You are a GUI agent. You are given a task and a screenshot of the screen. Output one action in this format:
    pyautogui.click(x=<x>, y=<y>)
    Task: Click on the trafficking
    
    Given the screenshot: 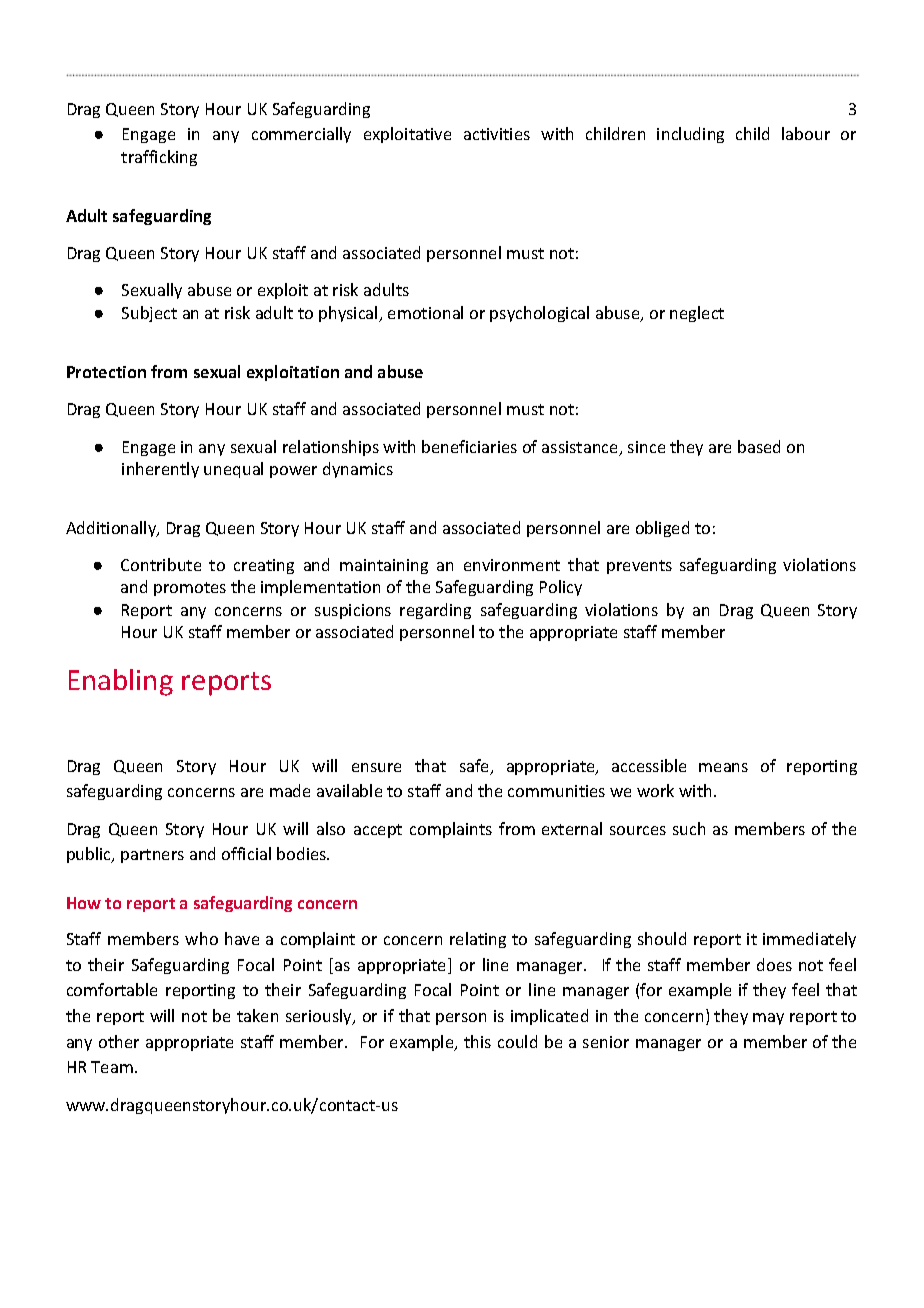 What is the action you would take?
    pyautogui.click(x=159, y=158)
